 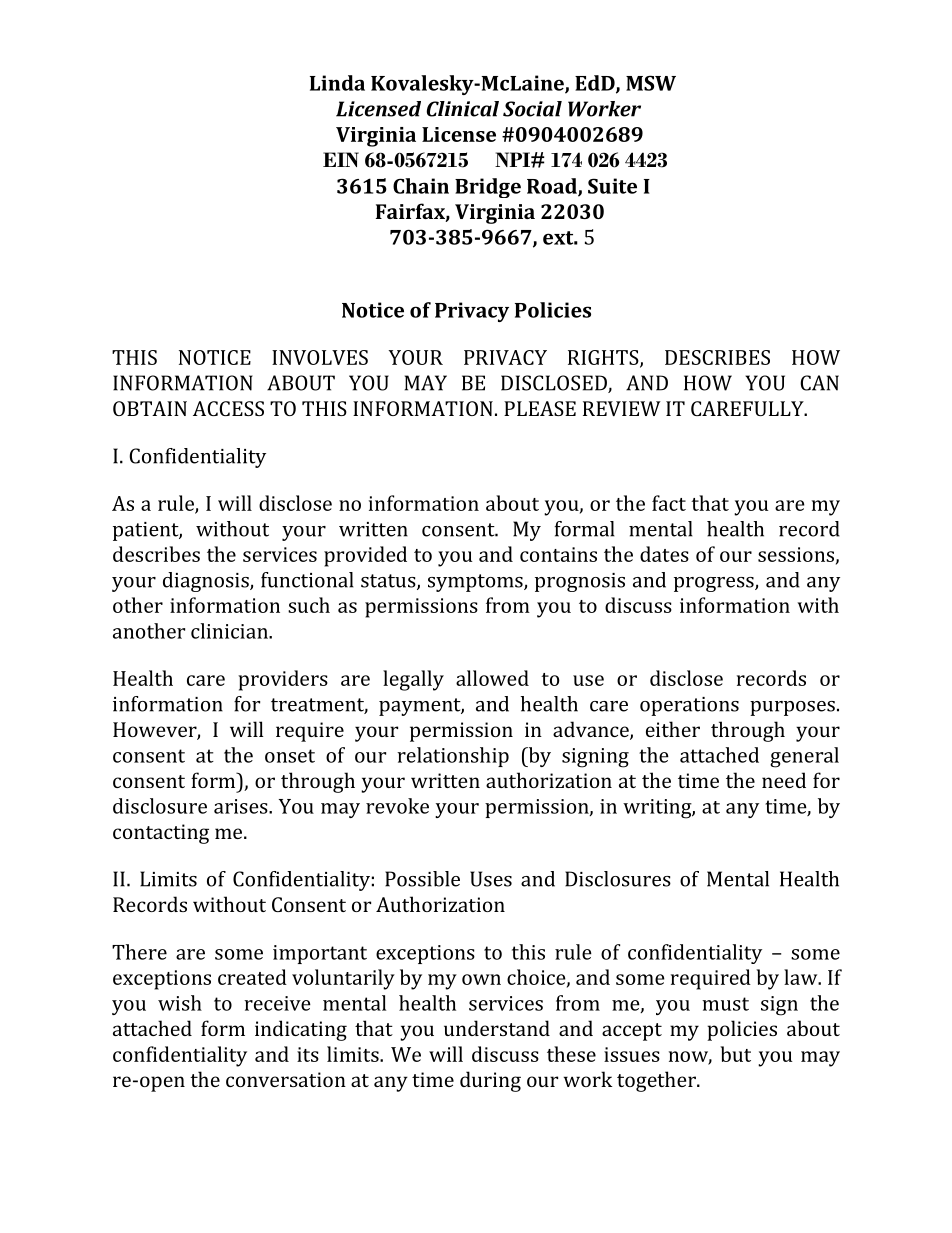 What do you see at coordinates (784, 780) in the document?
I see `need` at bounding box center [784, 780].
